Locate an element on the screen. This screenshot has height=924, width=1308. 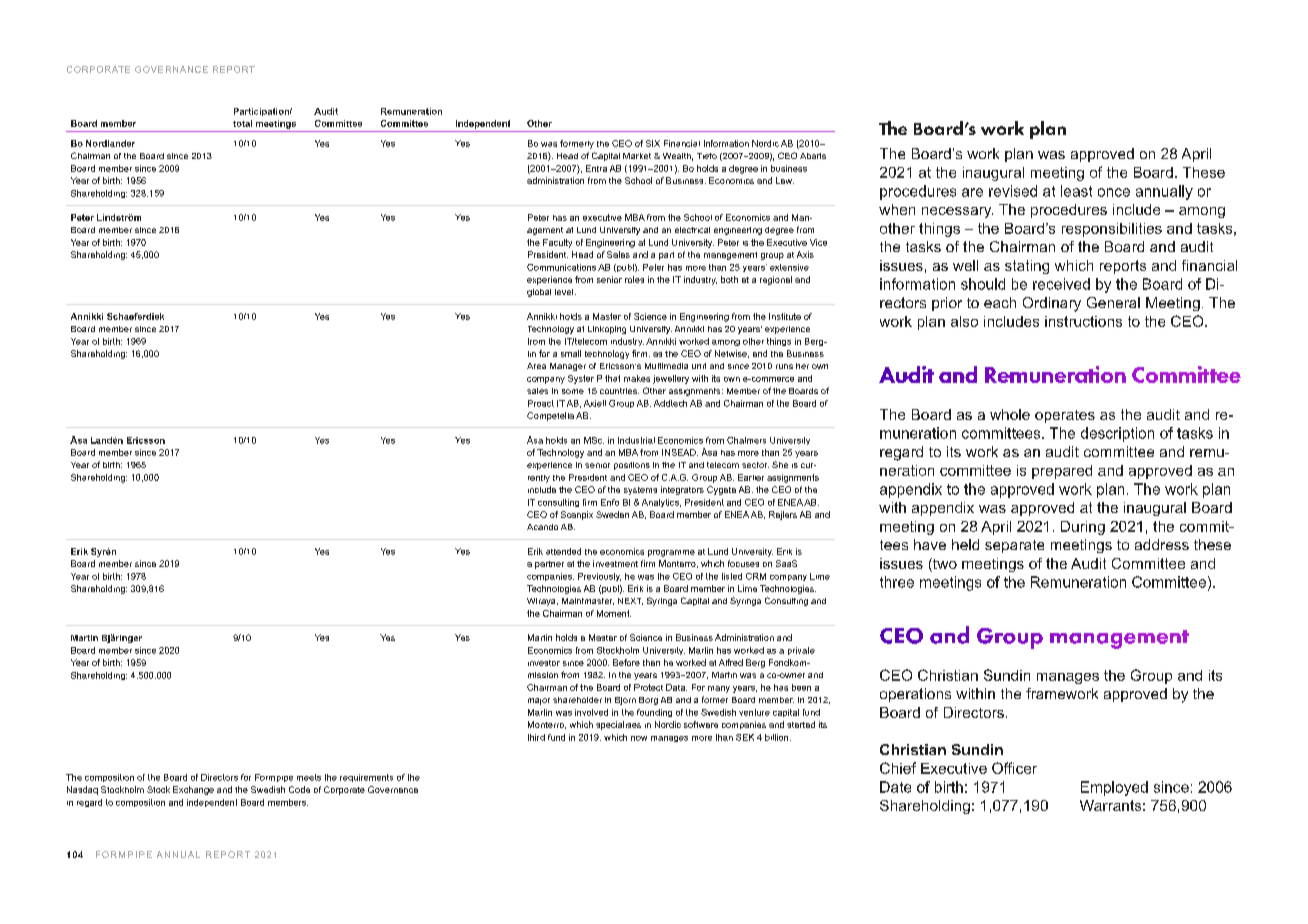
total is located at coordinates (242, 123).
